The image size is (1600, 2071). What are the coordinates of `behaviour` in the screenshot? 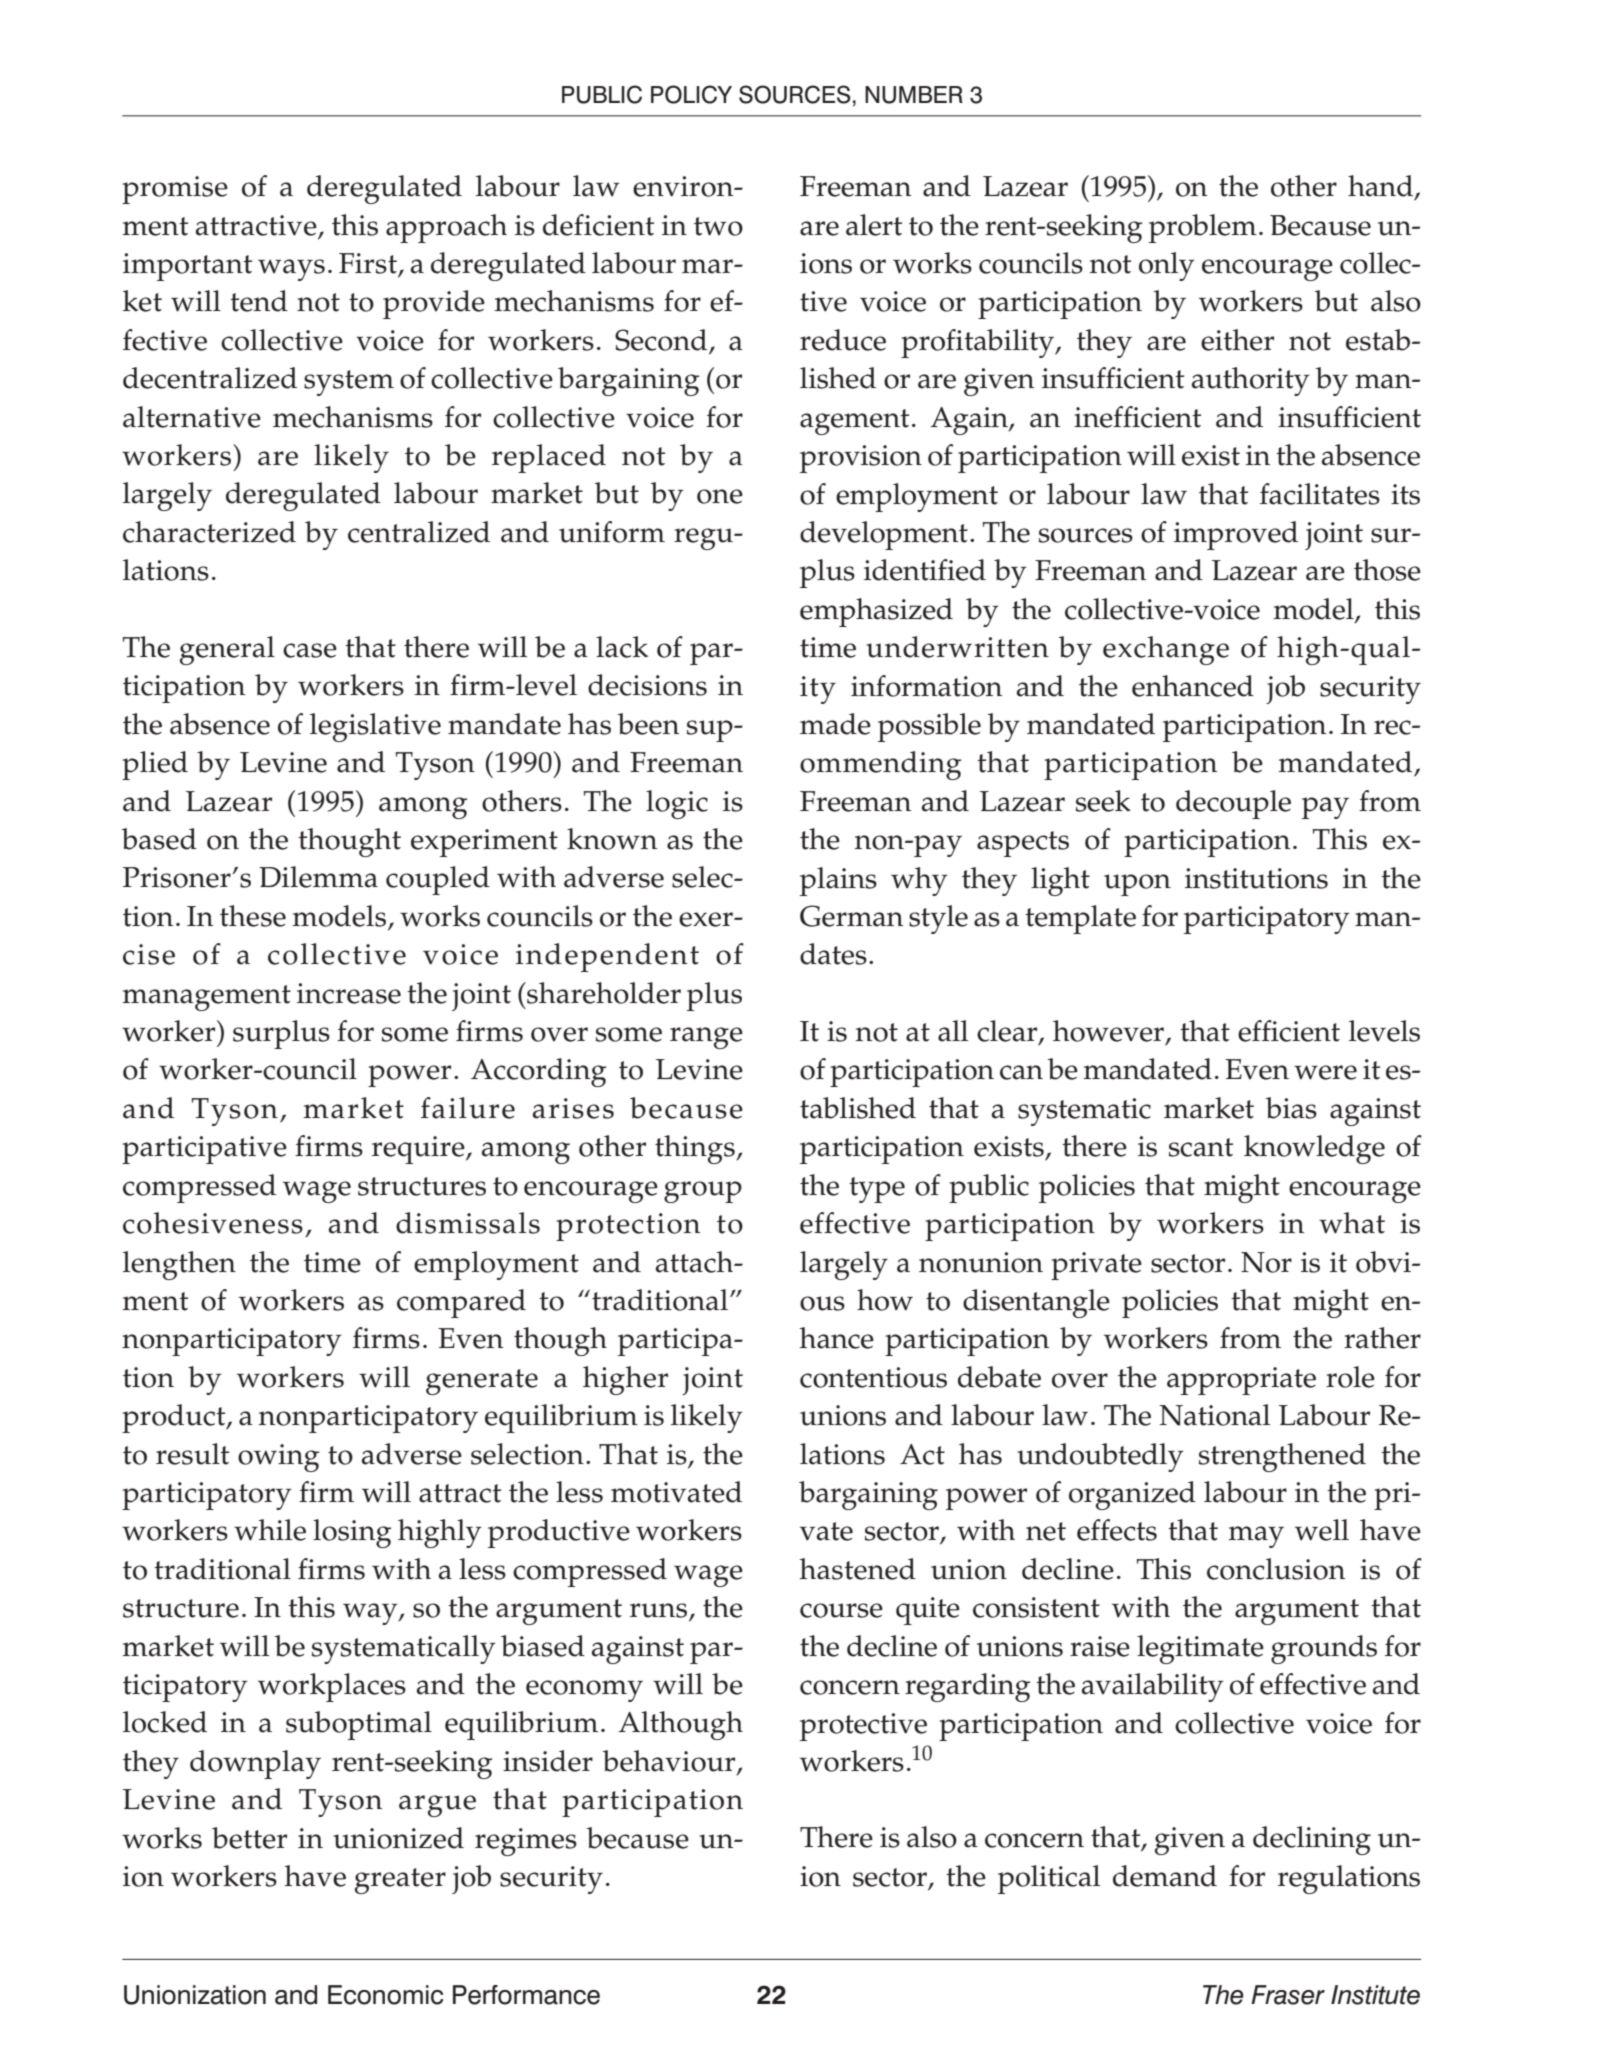 It's located at (670, 1762).
